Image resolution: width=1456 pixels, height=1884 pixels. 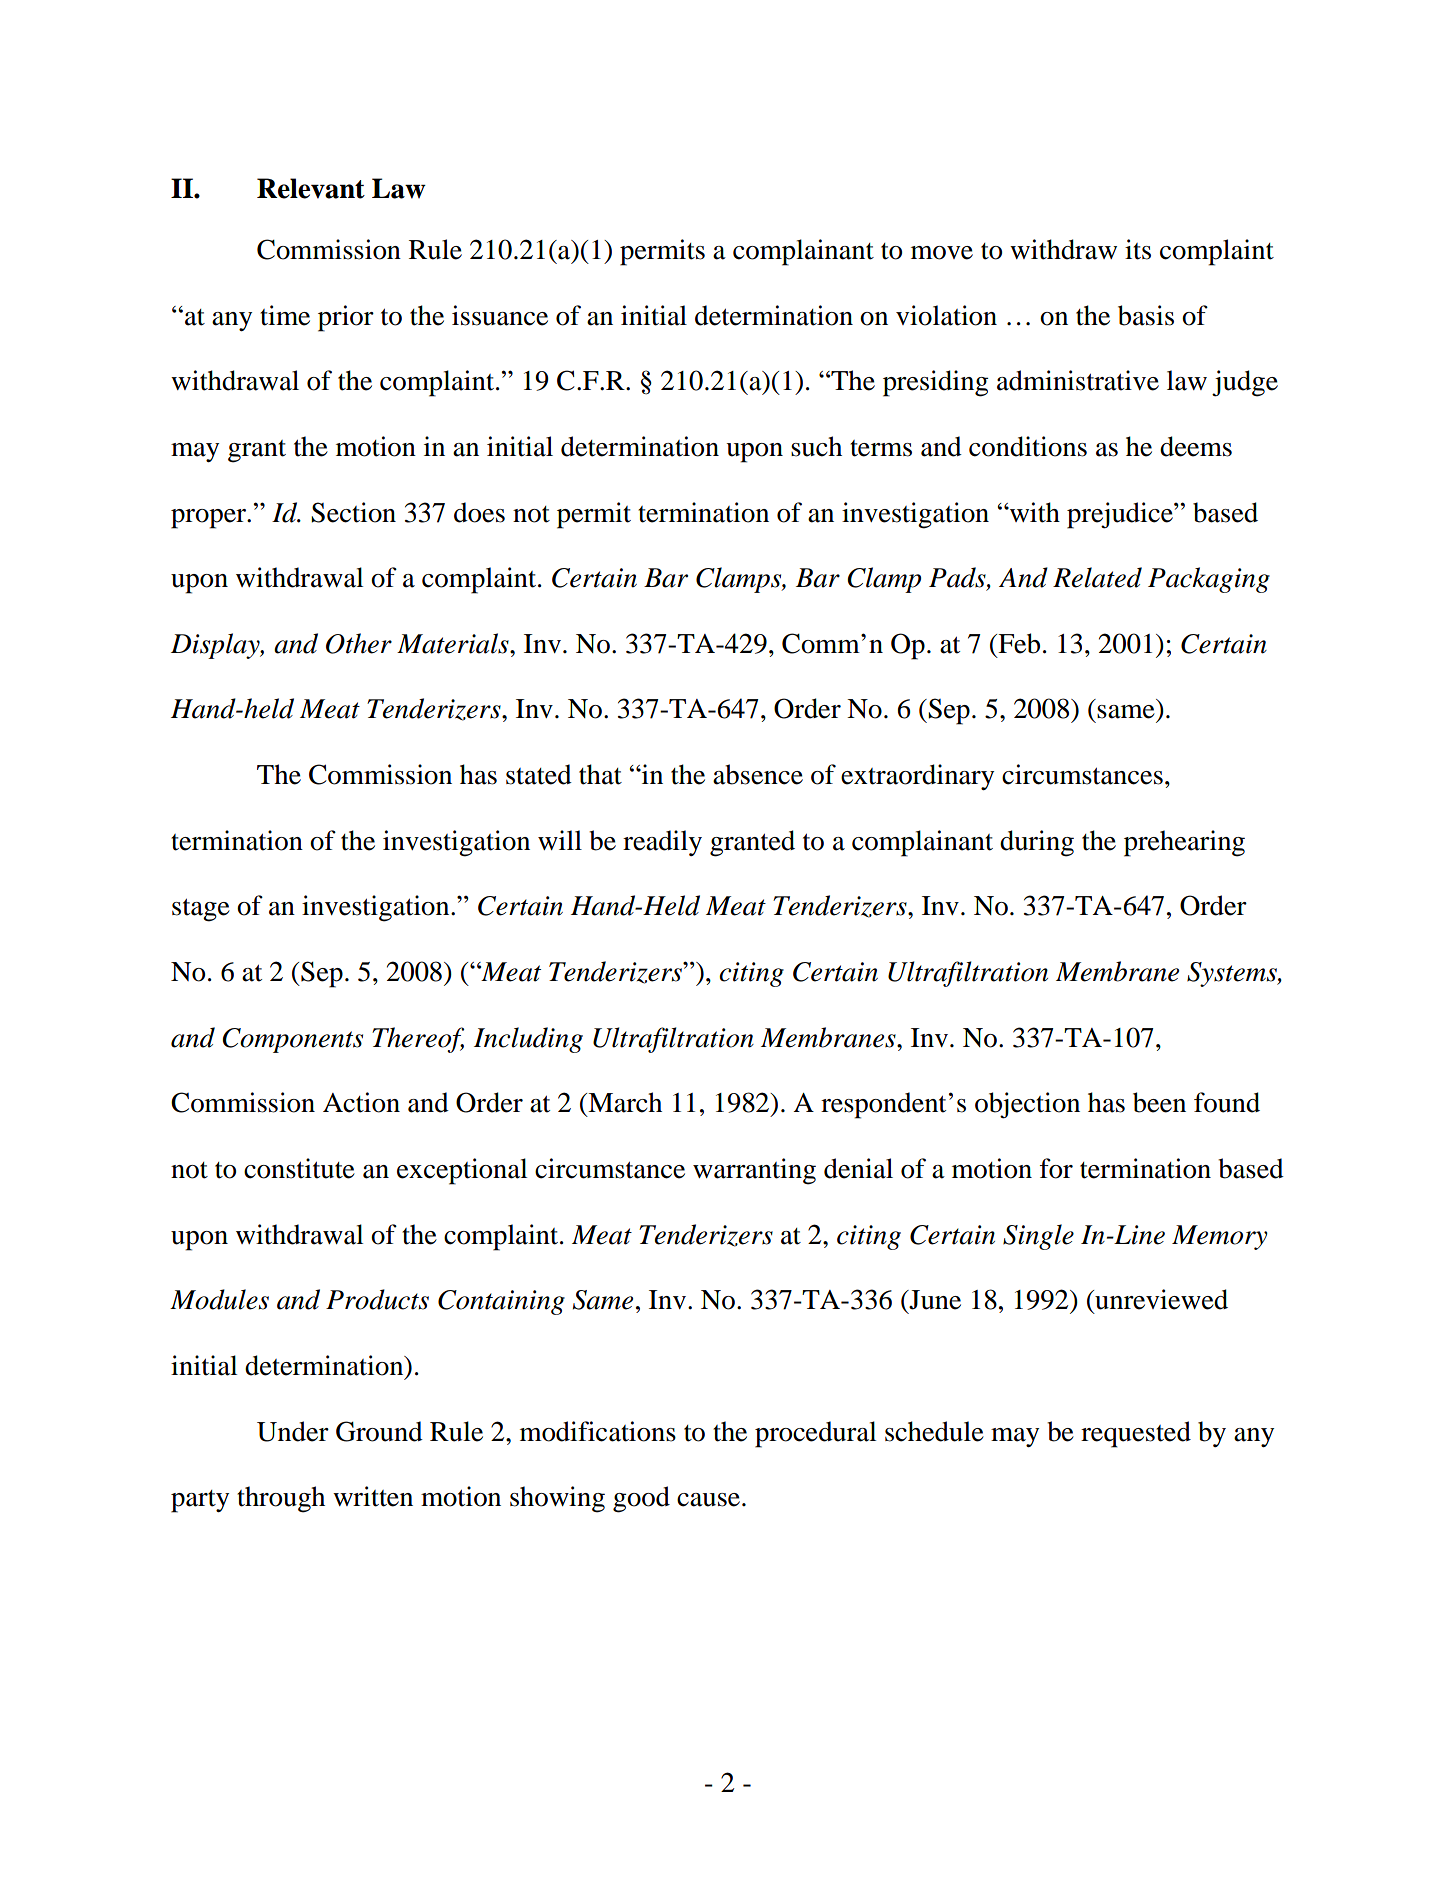 I want to click on basis, so click(x=1146, y=315).
